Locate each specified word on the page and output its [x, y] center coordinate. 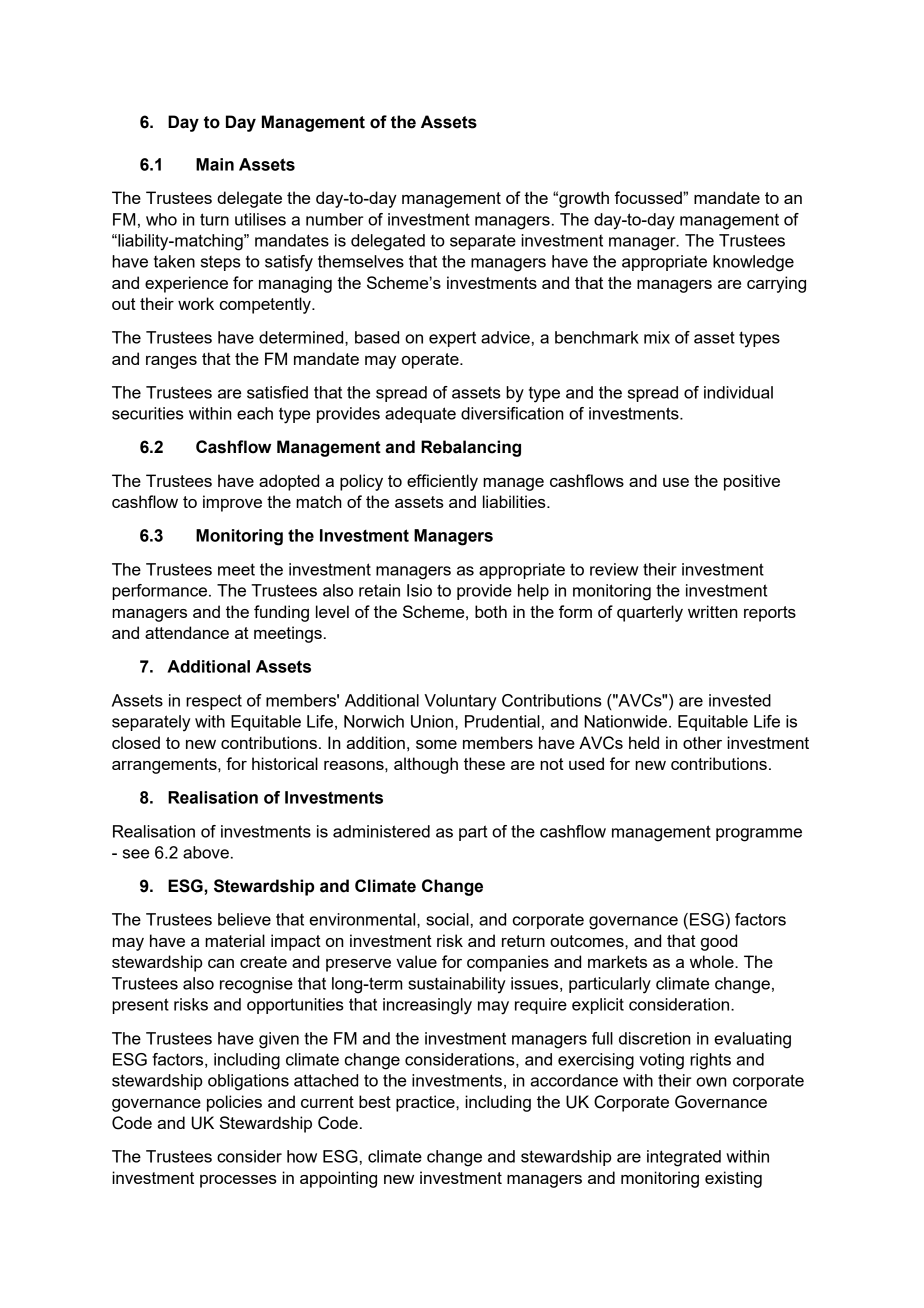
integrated [684, 1158]
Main [215, 164]
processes [238, 1181]
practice [426, 1103]
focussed [649, 197]
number [334, 219]
